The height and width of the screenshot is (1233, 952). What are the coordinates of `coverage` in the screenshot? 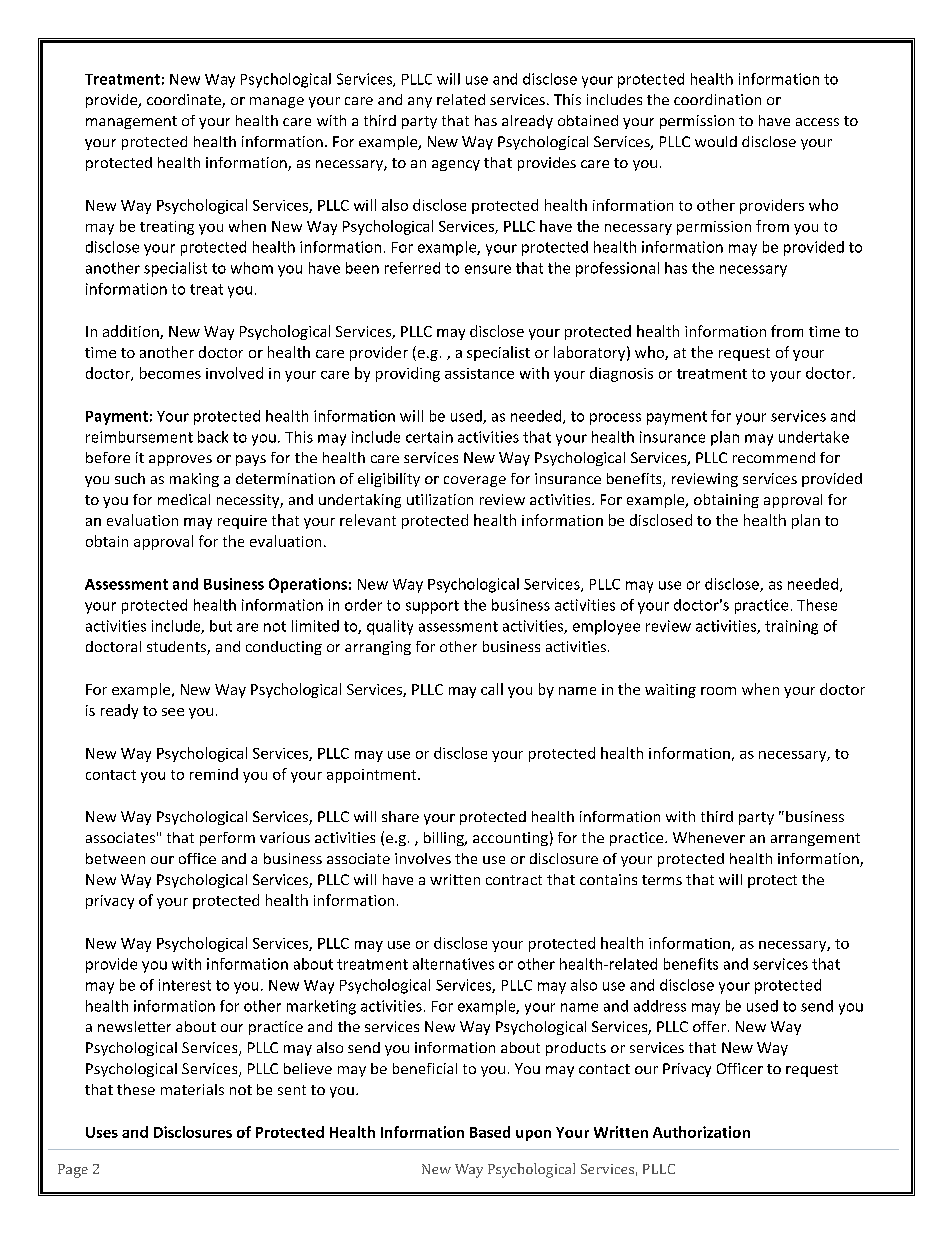 It's located at (475, 481).
